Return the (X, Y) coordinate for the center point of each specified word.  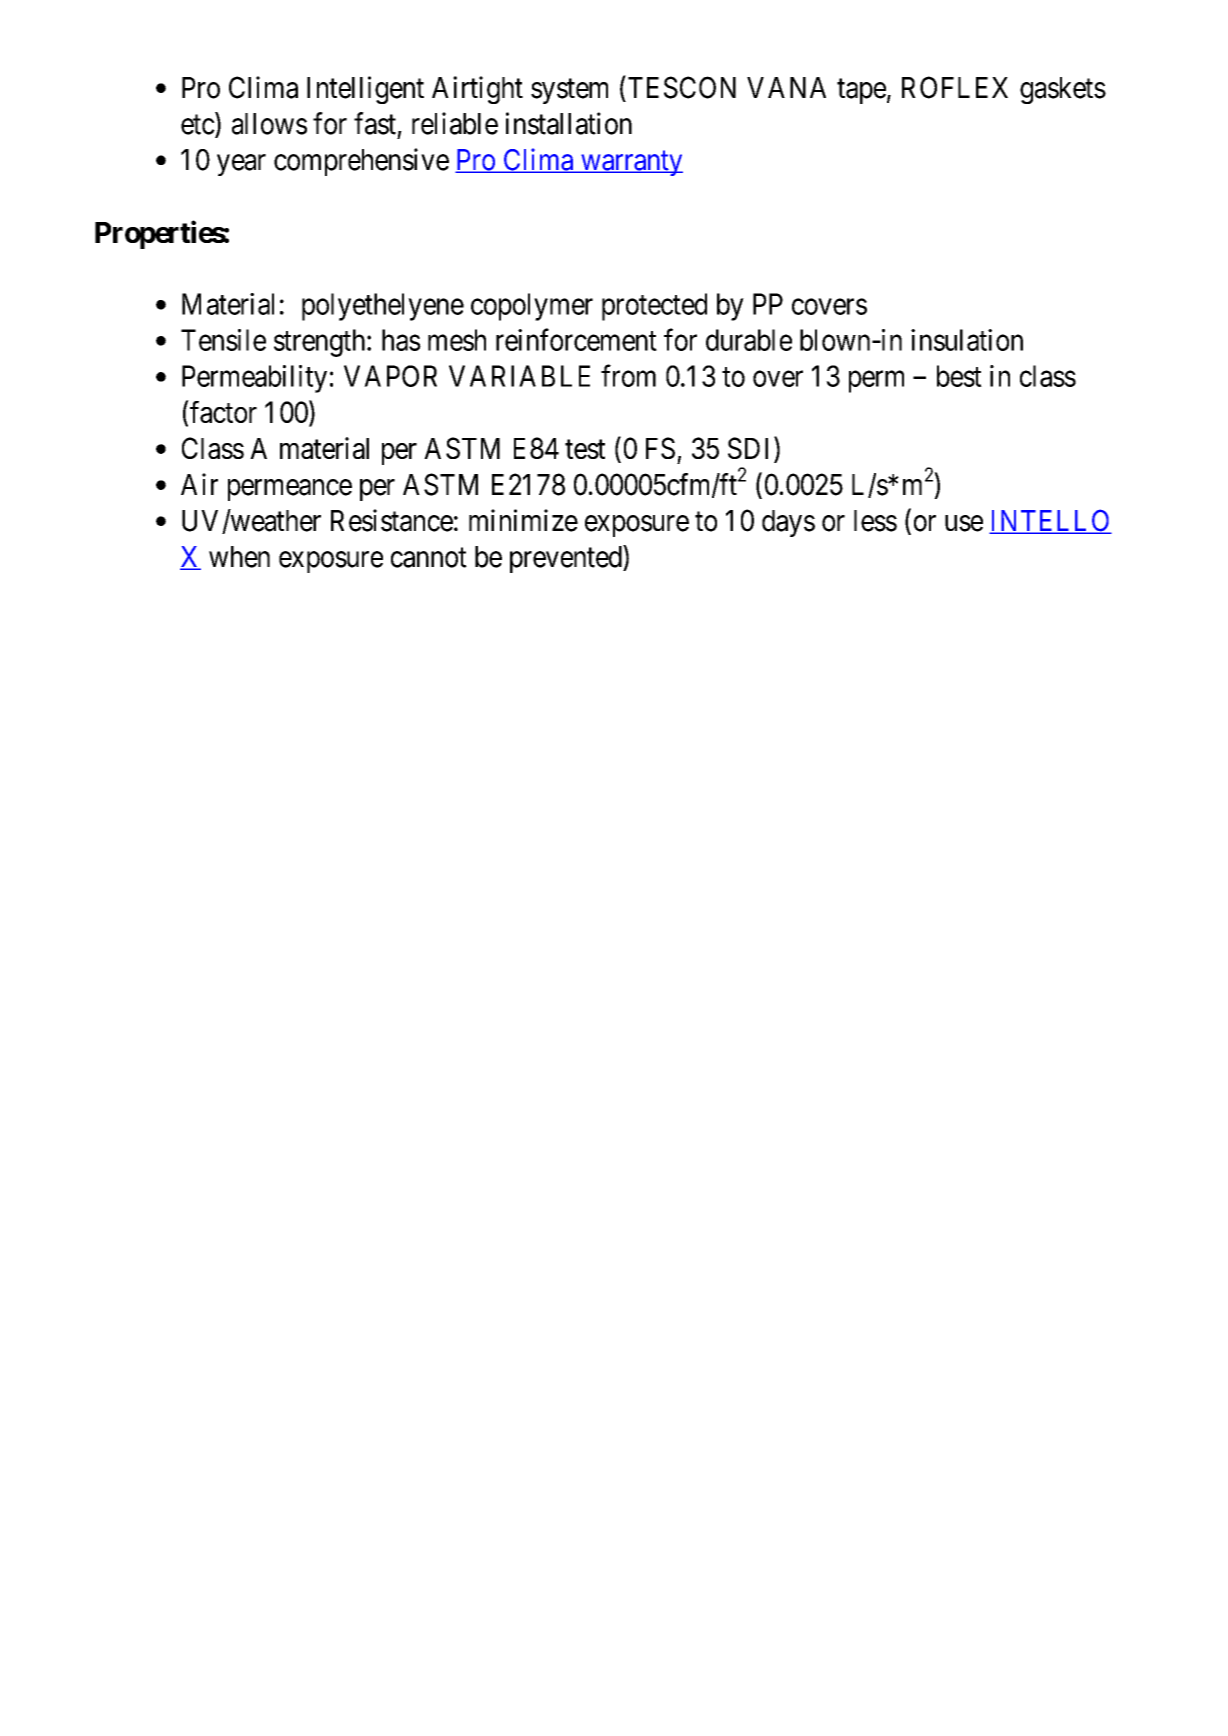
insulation (967, 340)
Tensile (223, 340)
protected (654, 307)
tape (861, 91)
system (569, 91)
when (239, 557)
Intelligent (365, 90)
